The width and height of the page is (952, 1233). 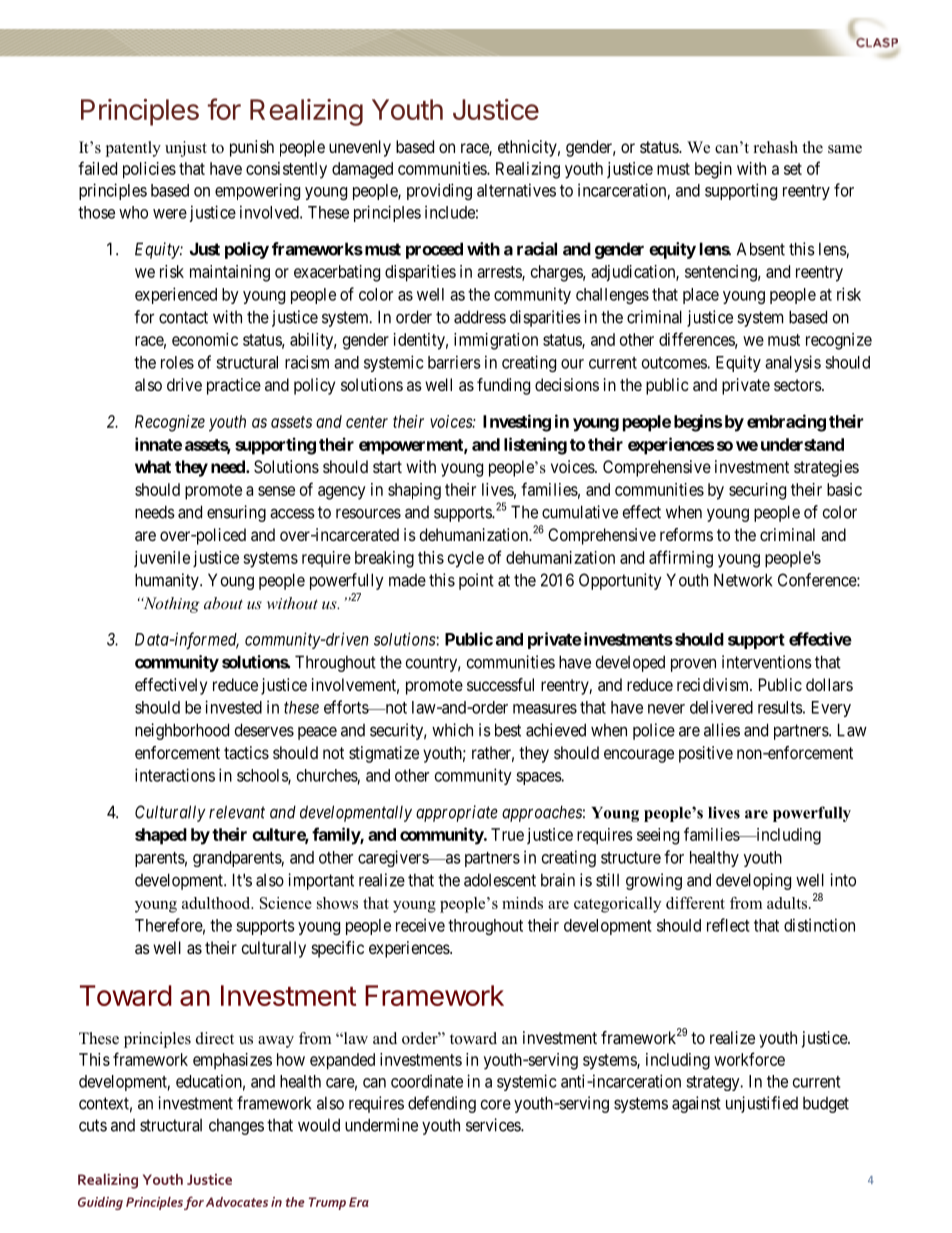 What do you see at coordinates (236, 513) in the page?
I see `ensuring` at bounding box center [236, 513].
